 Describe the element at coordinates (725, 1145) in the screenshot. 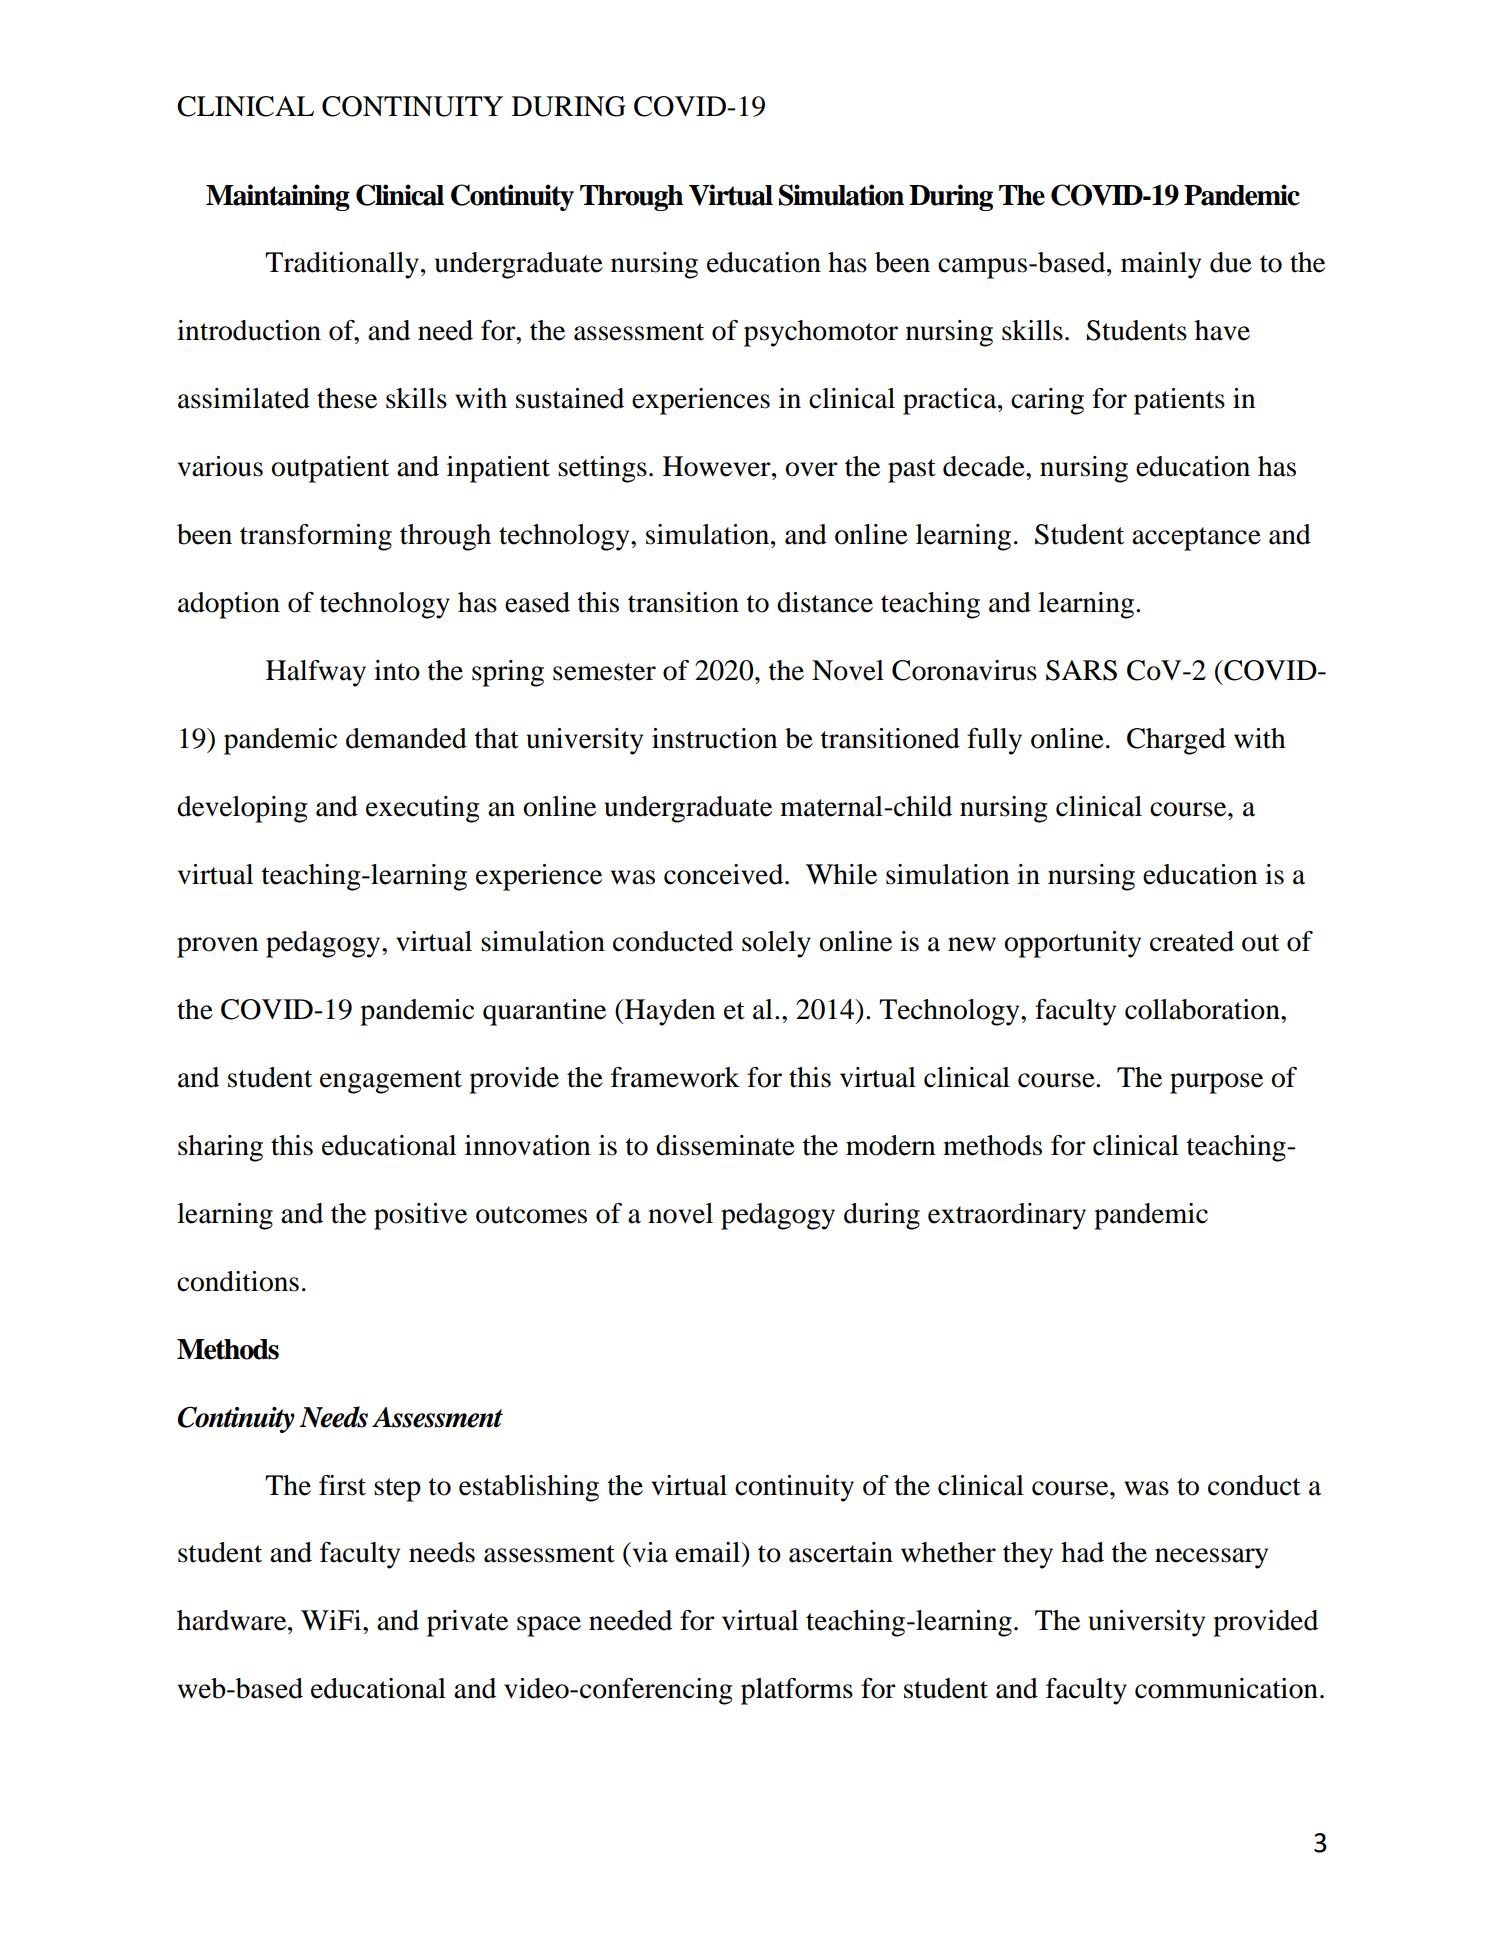

I see `disseminate` at that location.
